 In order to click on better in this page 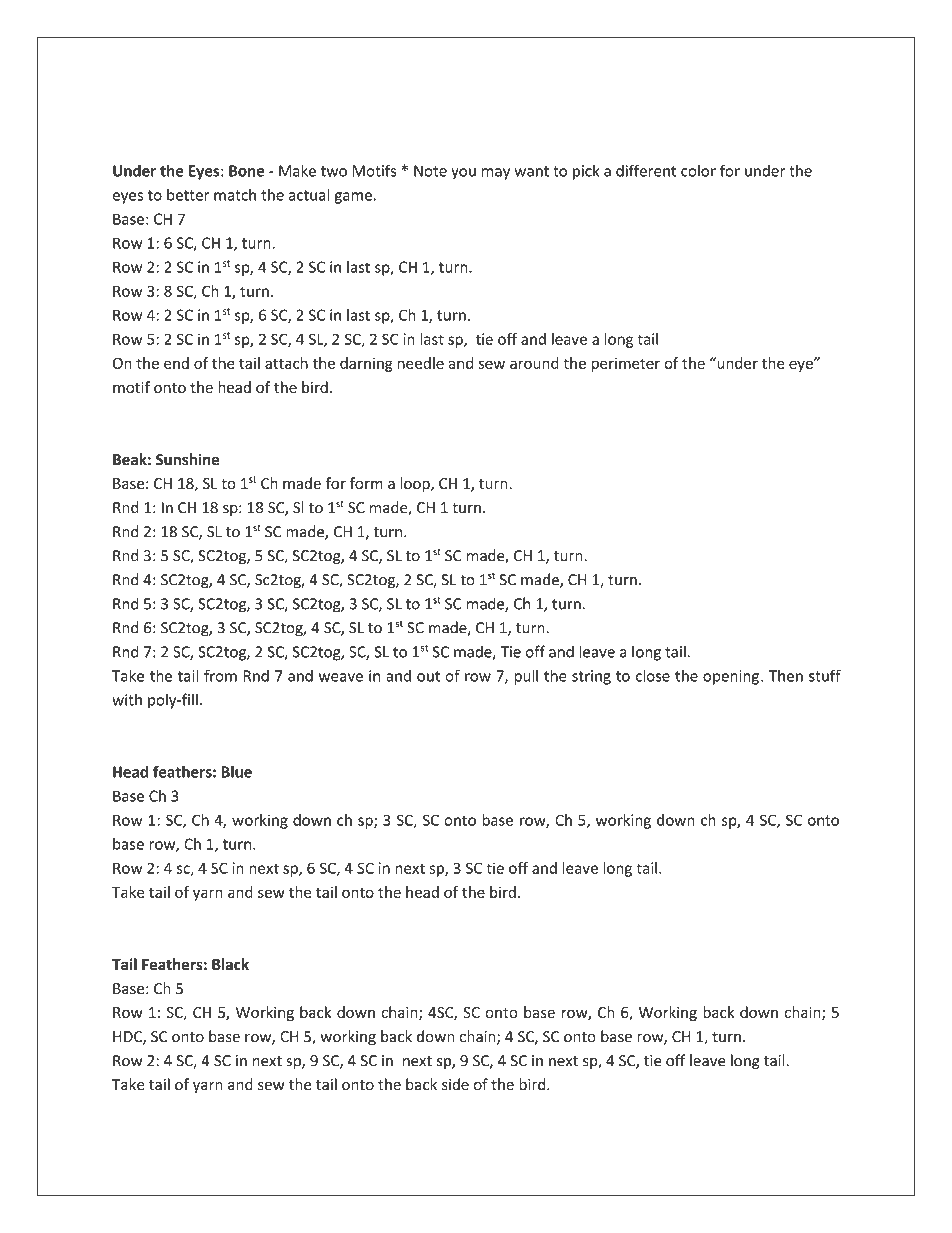, I will do `click(188, 194)`.
